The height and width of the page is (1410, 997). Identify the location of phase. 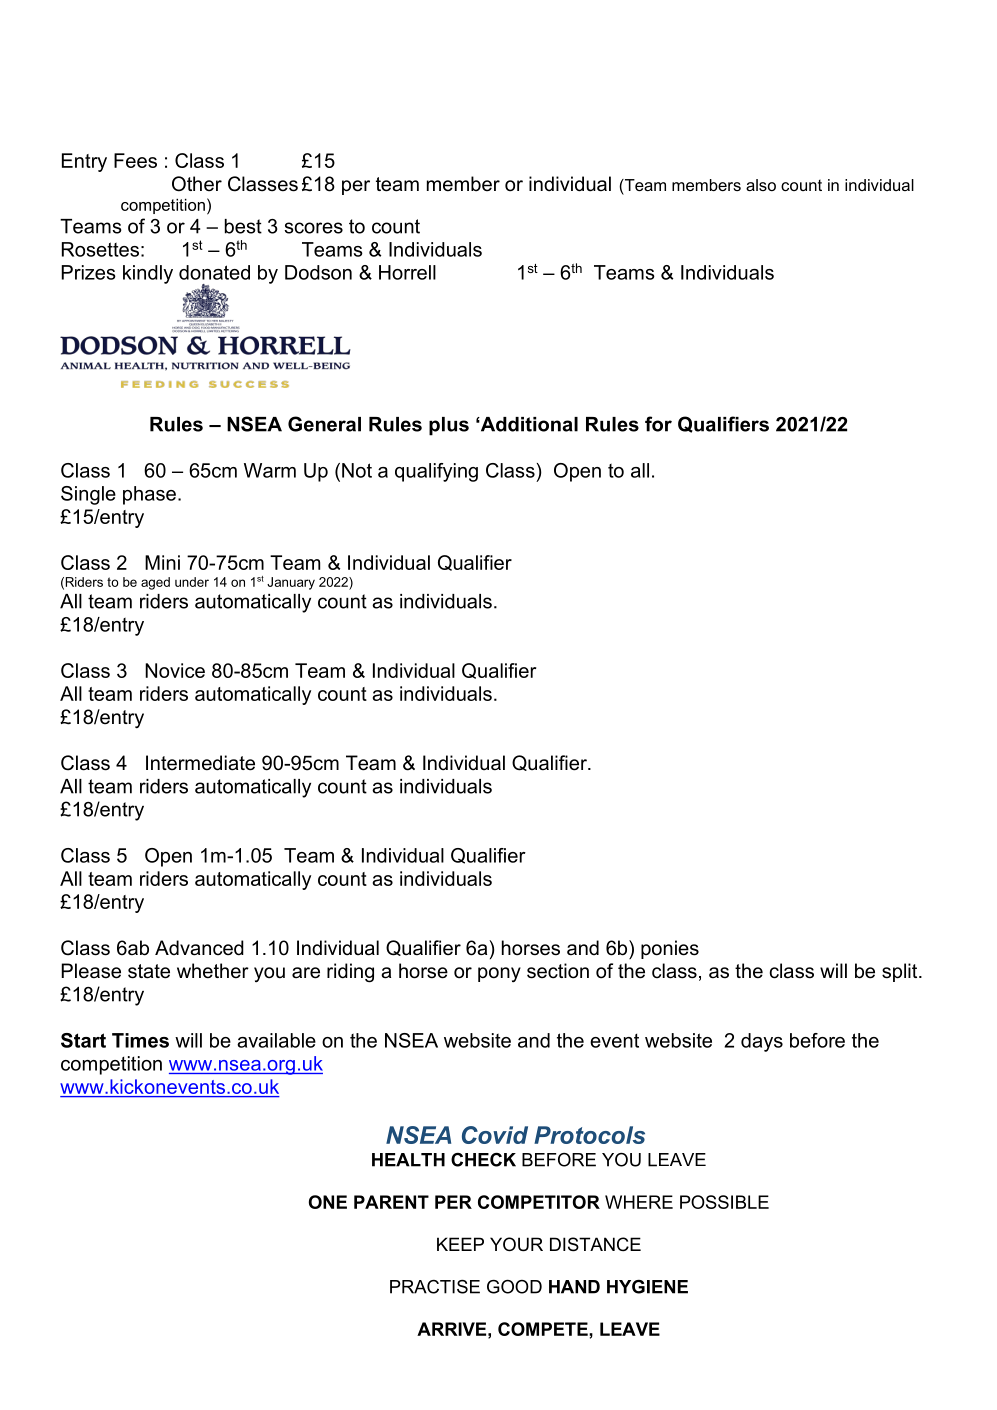
(149, 495).
